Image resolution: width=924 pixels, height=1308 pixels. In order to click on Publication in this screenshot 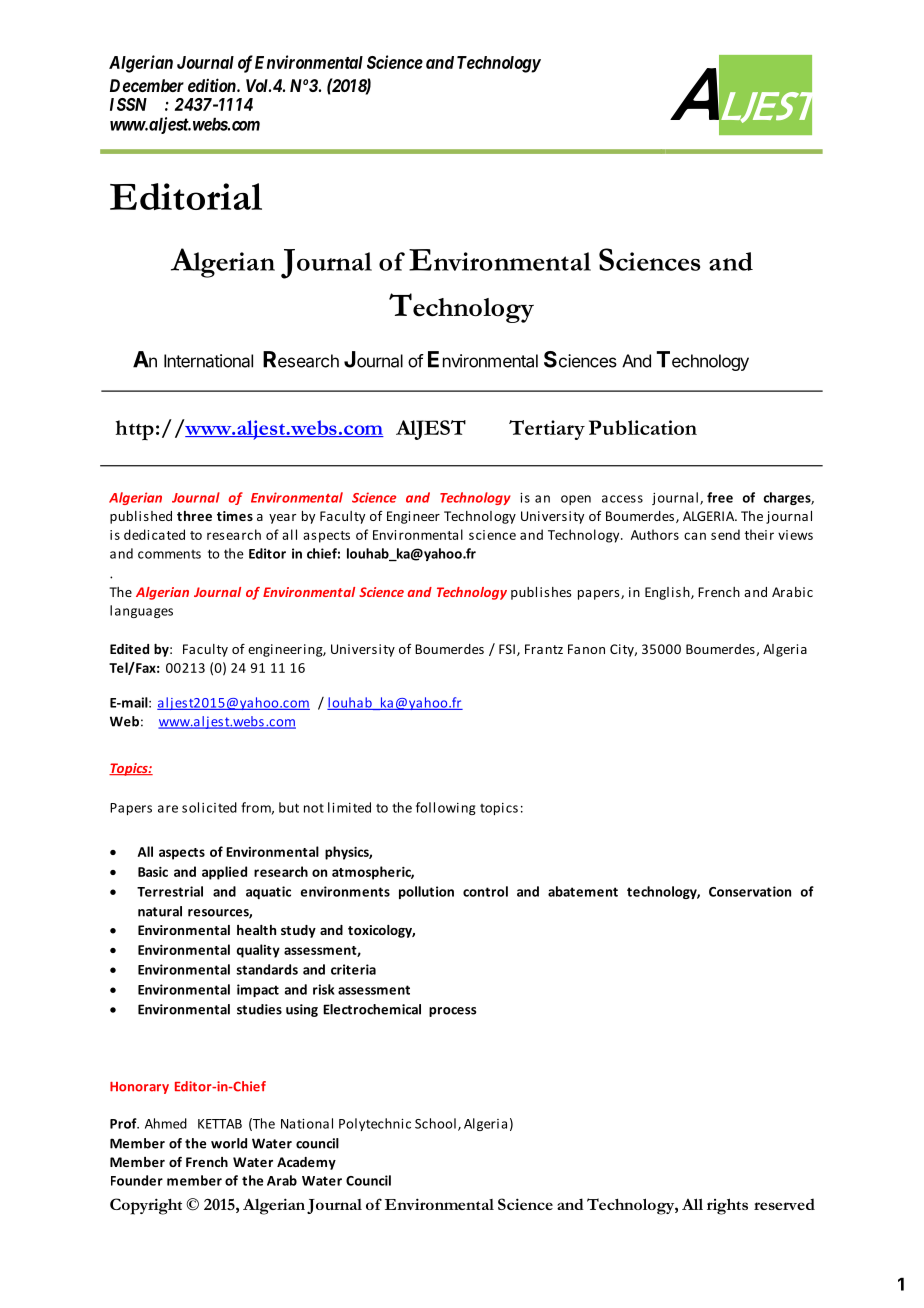, I will do `click(643, 427)`.
